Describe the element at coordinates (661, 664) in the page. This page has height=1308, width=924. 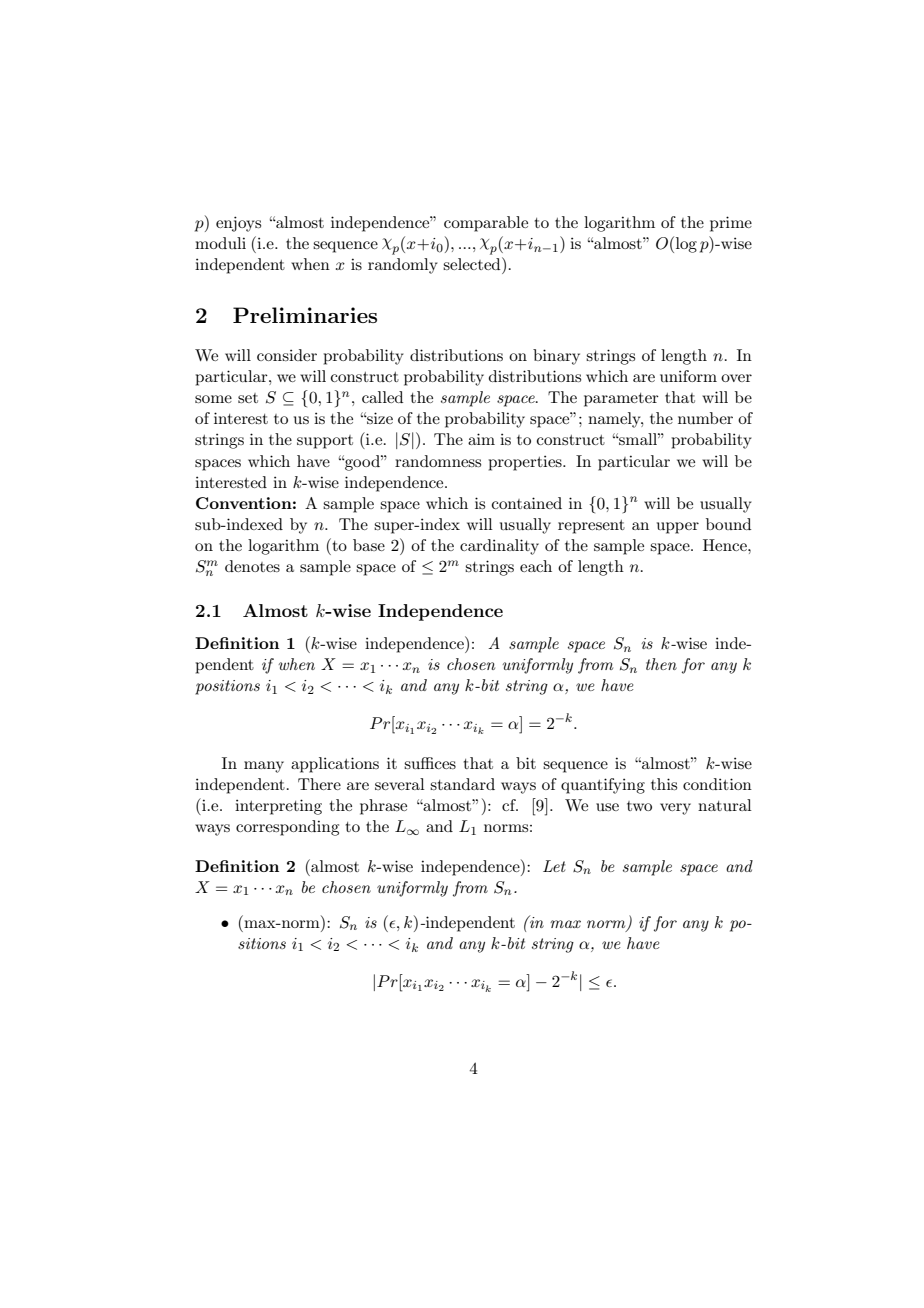
I see `then` at that location.
